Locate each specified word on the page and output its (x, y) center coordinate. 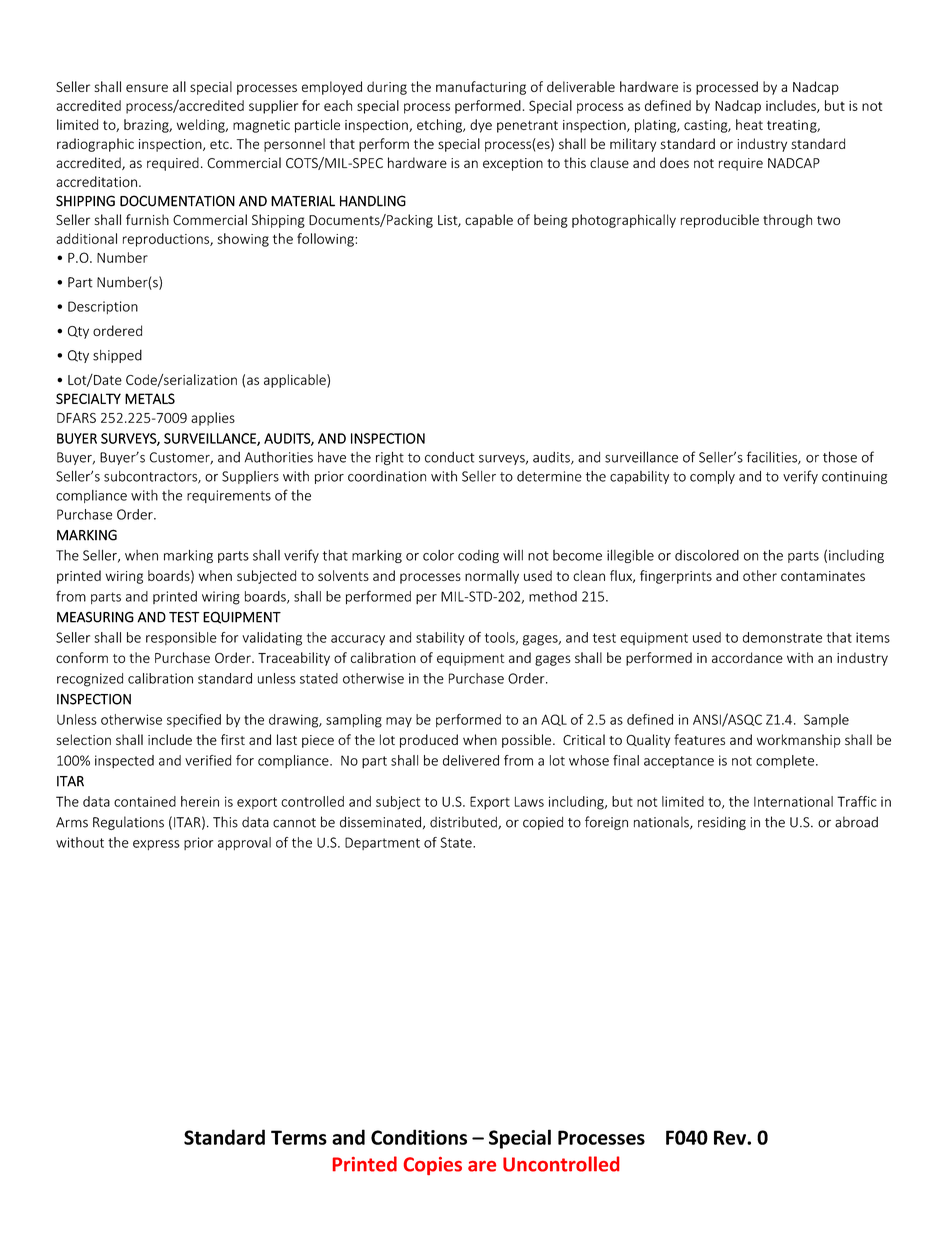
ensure (147, 88)
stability (440, 639)
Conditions (419, 1137)
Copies (433, 1166)
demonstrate (782, 637)
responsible (181, 638)
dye (481, 126)
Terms (299, 1137)
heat (749, 124)
